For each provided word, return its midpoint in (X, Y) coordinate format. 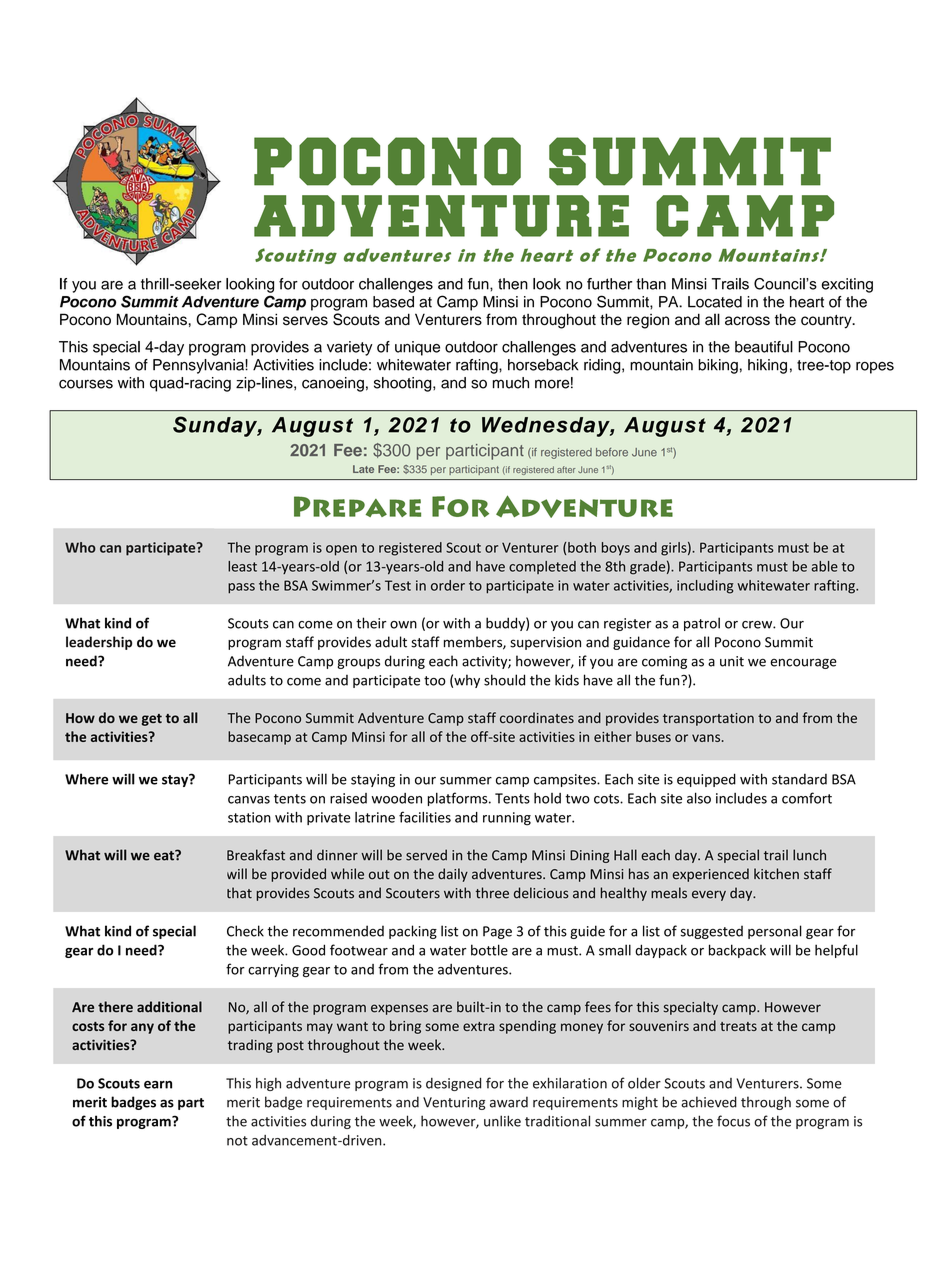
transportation (708, 719)
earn (158, 1085)
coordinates (537, 717)
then (513, 284)
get (152, 720)
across (747, 321)
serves (305, 321)
